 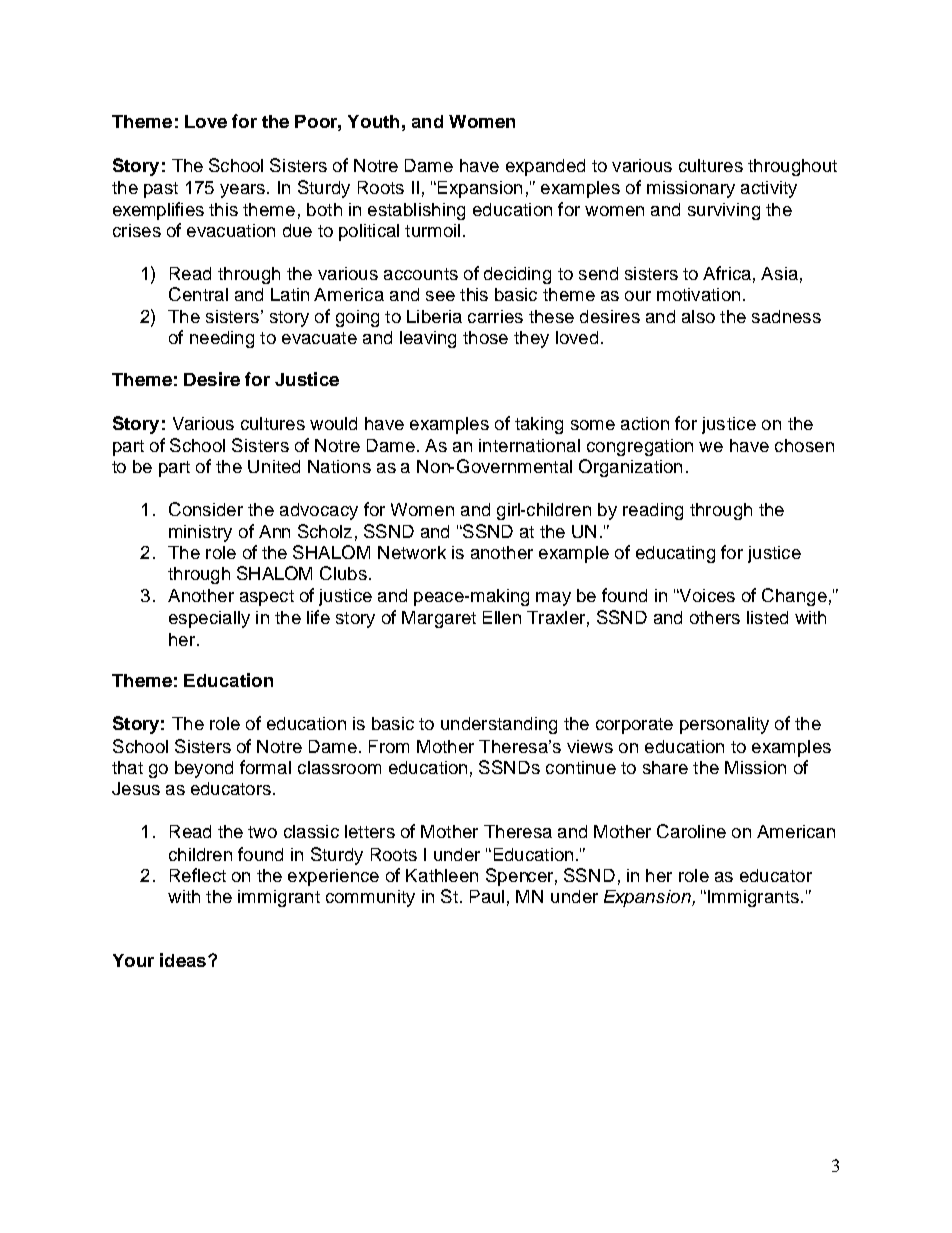 What do you see at coordinates (675, 554) in the page?
I see `educating` at bounding box center [675, 554].
